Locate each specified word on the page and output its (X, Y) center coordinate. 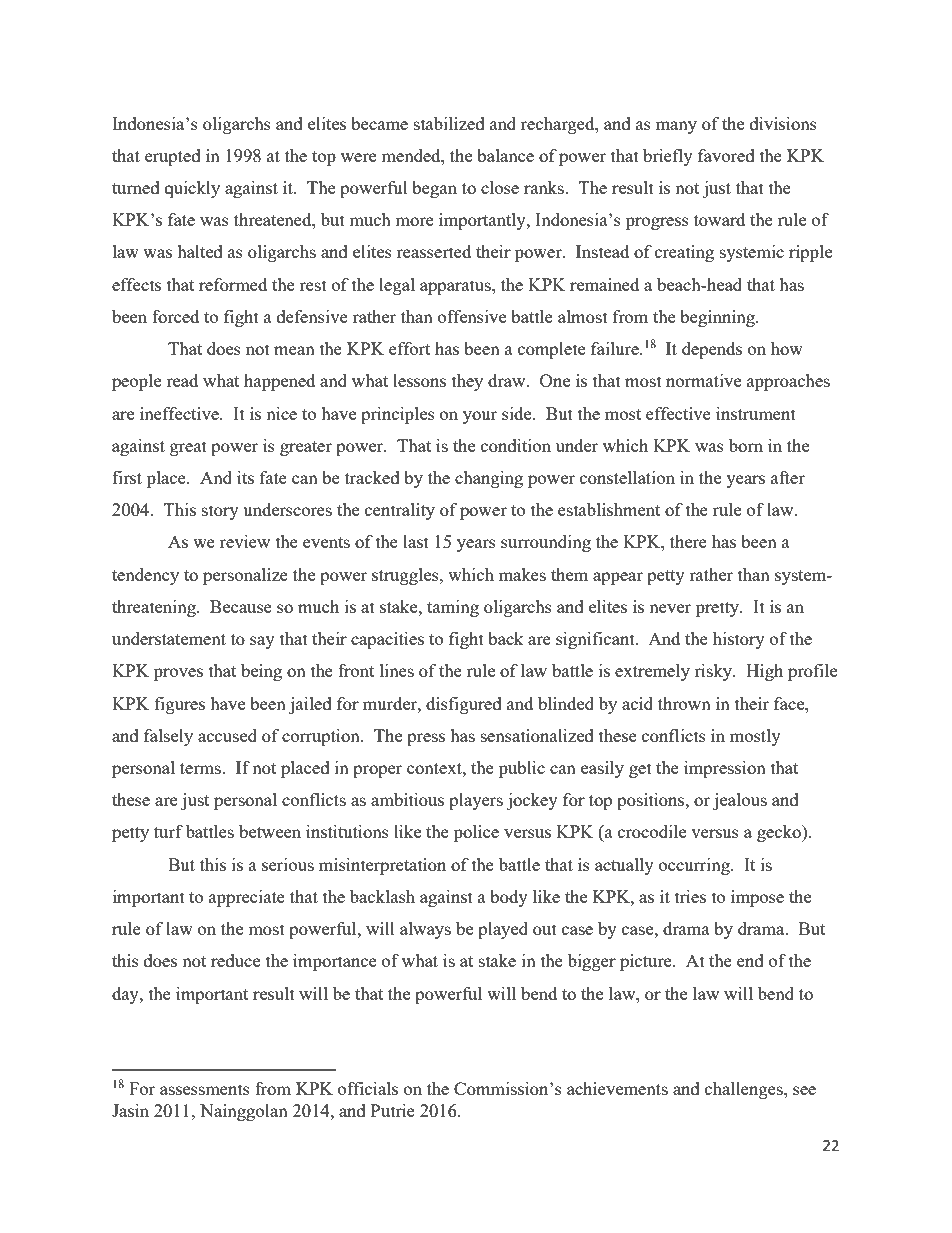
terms (201, 768)
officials (368, 1088)
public (522, 769)
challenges (745, 1090)
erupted (173, 157)
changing (489, 479)
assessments (205, 1089)
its (245, 477)
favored (726, 155)
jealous (740, 801)
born (746, 445)
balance (505, 155)
